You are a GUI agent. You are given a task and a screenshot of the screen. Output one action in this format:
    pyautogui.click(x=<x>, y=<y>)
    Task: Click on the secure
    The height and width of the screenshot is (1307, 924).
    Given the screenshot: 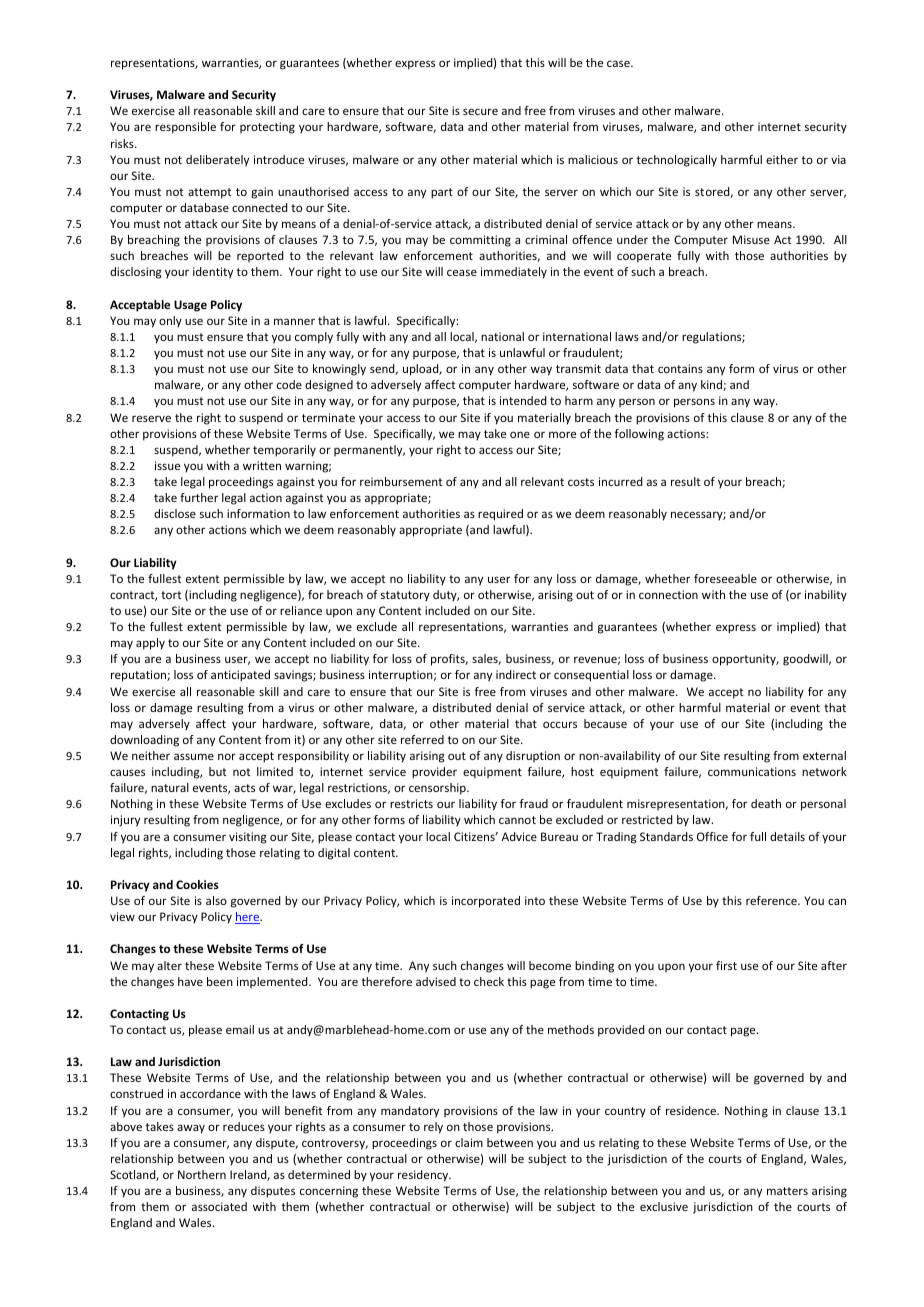 What is the action you would take?
    pyautogui.click(x=480, y=111)
